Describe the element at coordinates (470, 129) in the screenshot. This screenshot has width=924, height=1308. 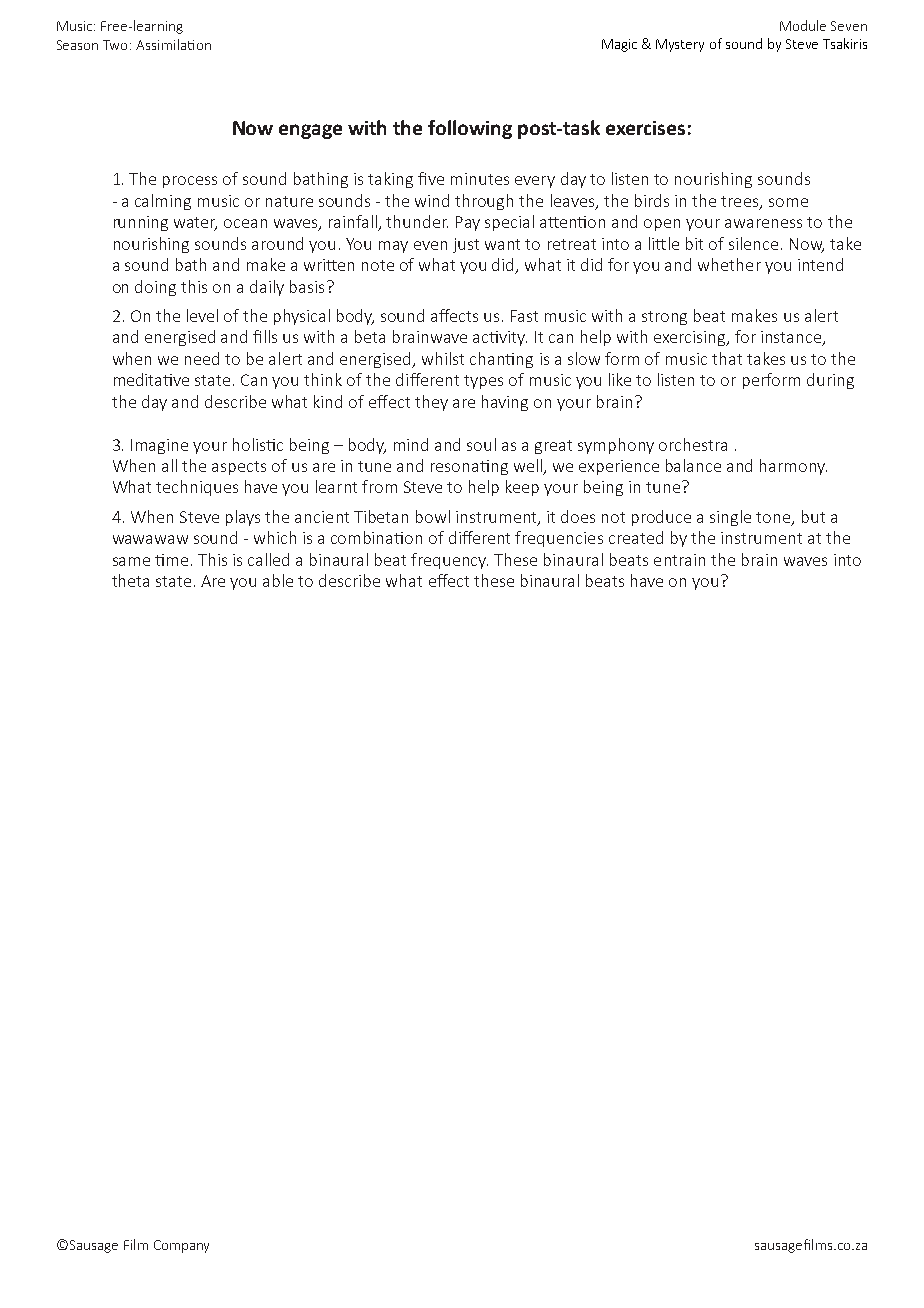
I see `following` at that location.
